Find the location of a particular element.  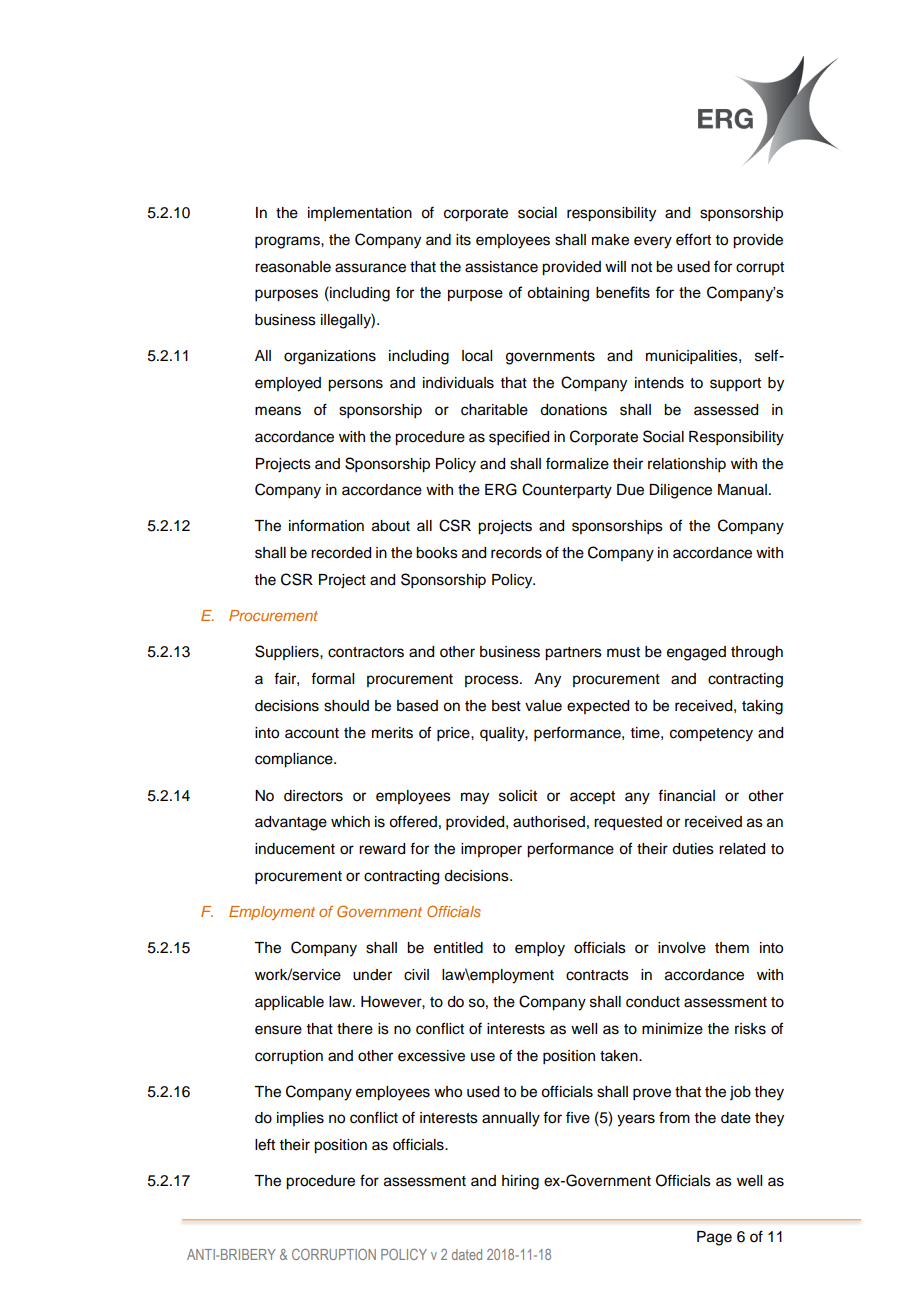

information is located at coordinates (326, 525).
